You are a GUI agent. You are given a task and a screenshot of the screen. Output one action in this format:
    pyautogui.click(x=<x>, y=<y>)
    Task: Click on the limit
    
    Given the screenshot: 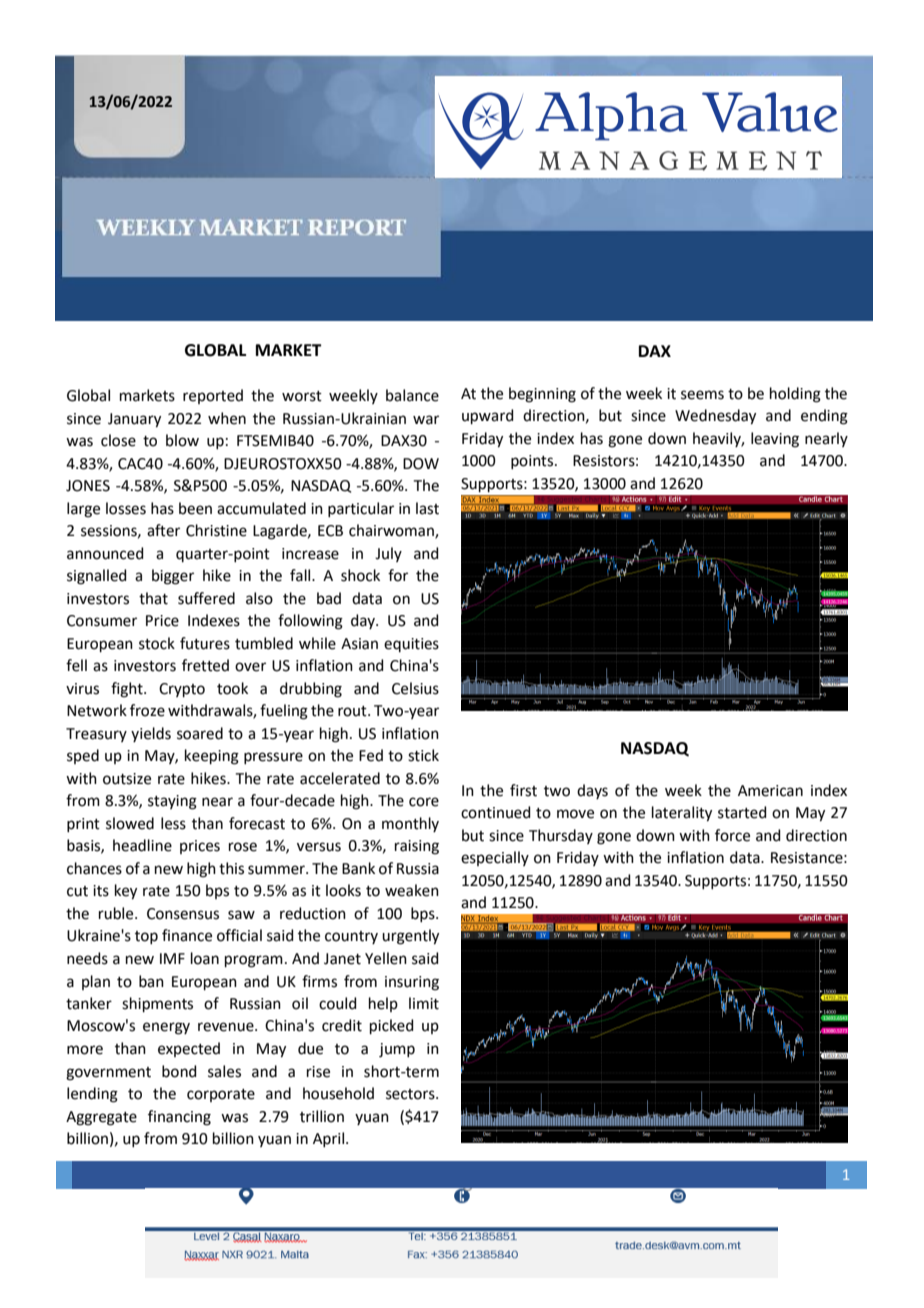 What is the action you would take?
    pyautogui.click(x=424, y=1003)
